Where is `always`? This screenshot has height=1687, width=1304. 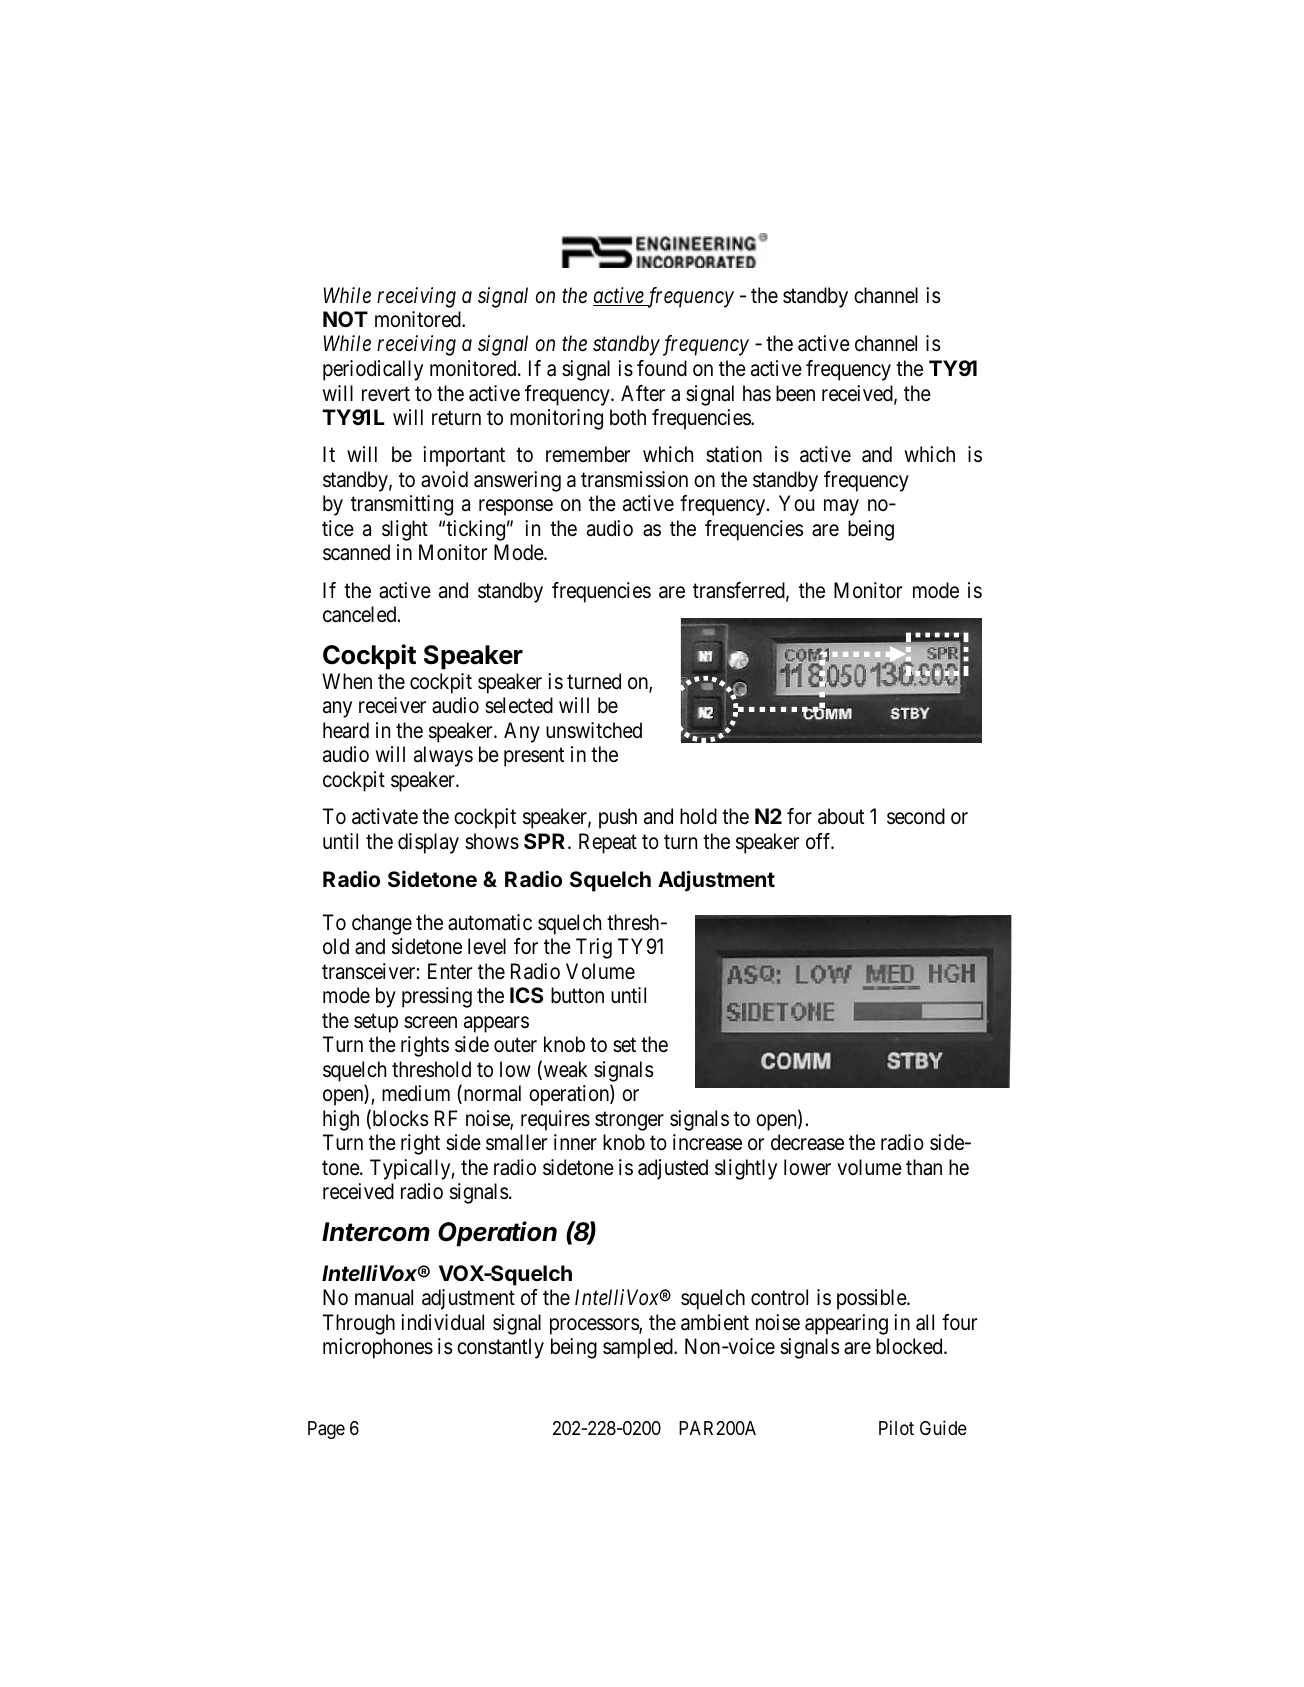 always is located at coordinates (443, 756).
